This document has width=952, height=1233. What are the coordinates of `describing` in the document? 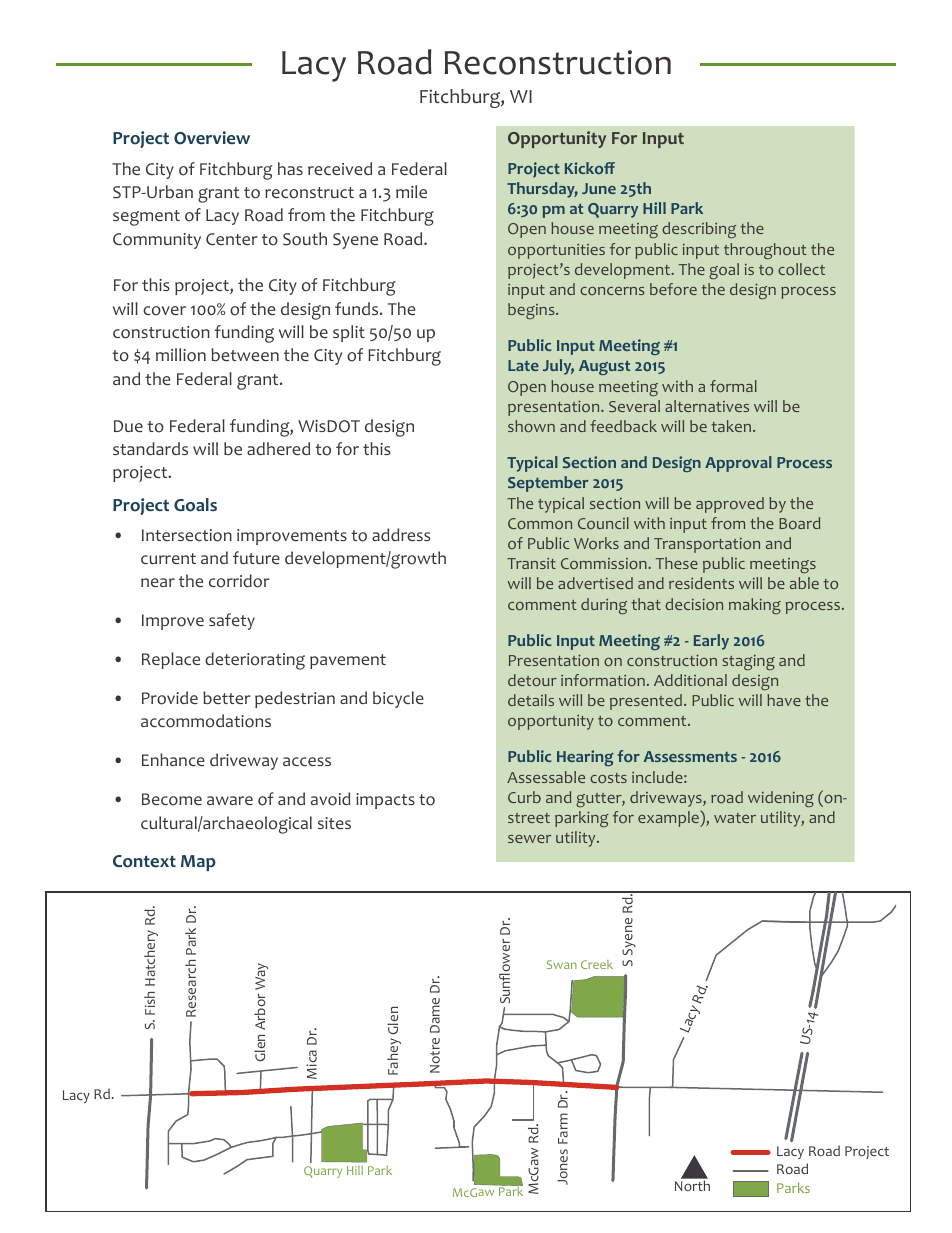 It's located at (699, 230).
